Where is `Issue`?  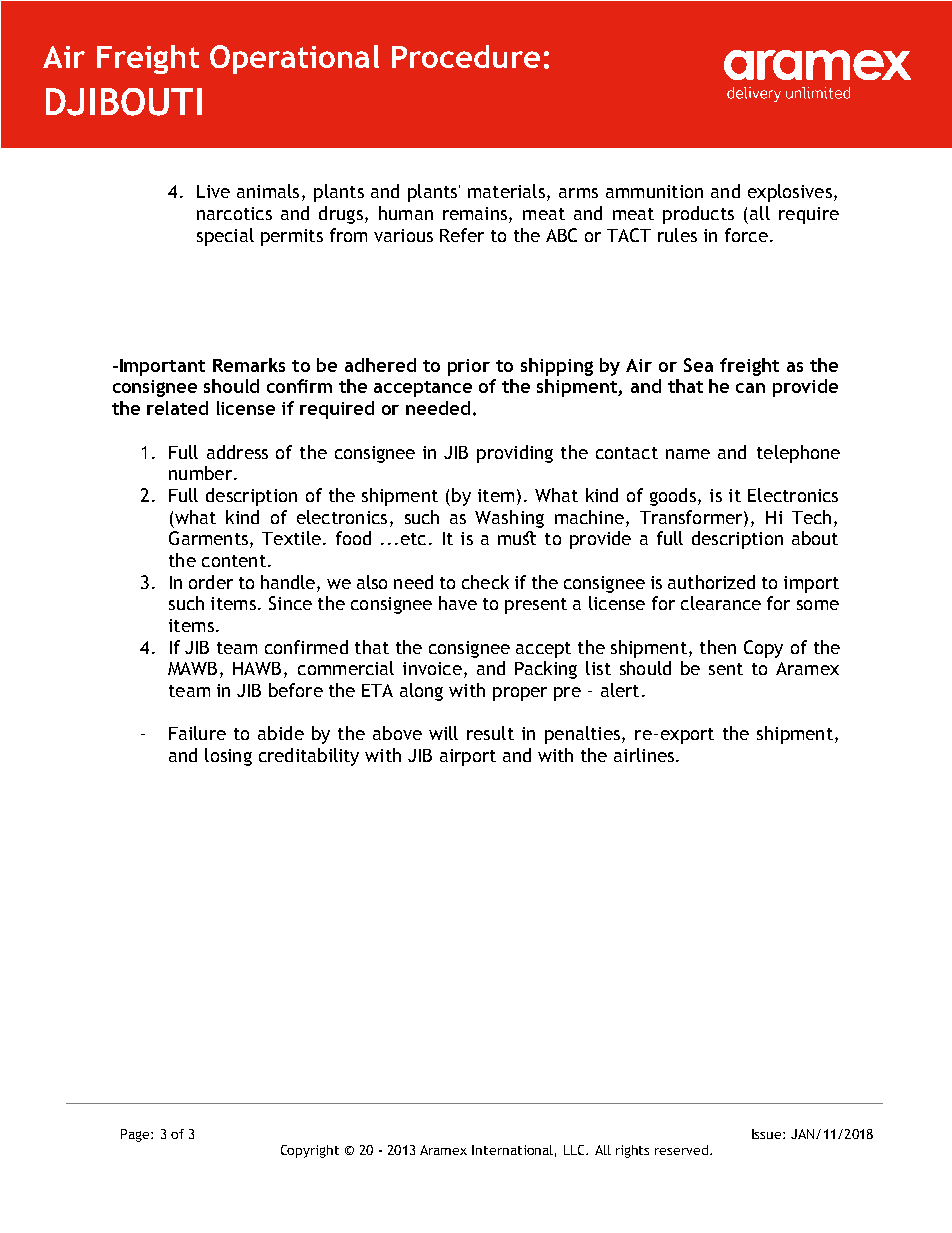
Issue is located at coordinates (768, 1134).
